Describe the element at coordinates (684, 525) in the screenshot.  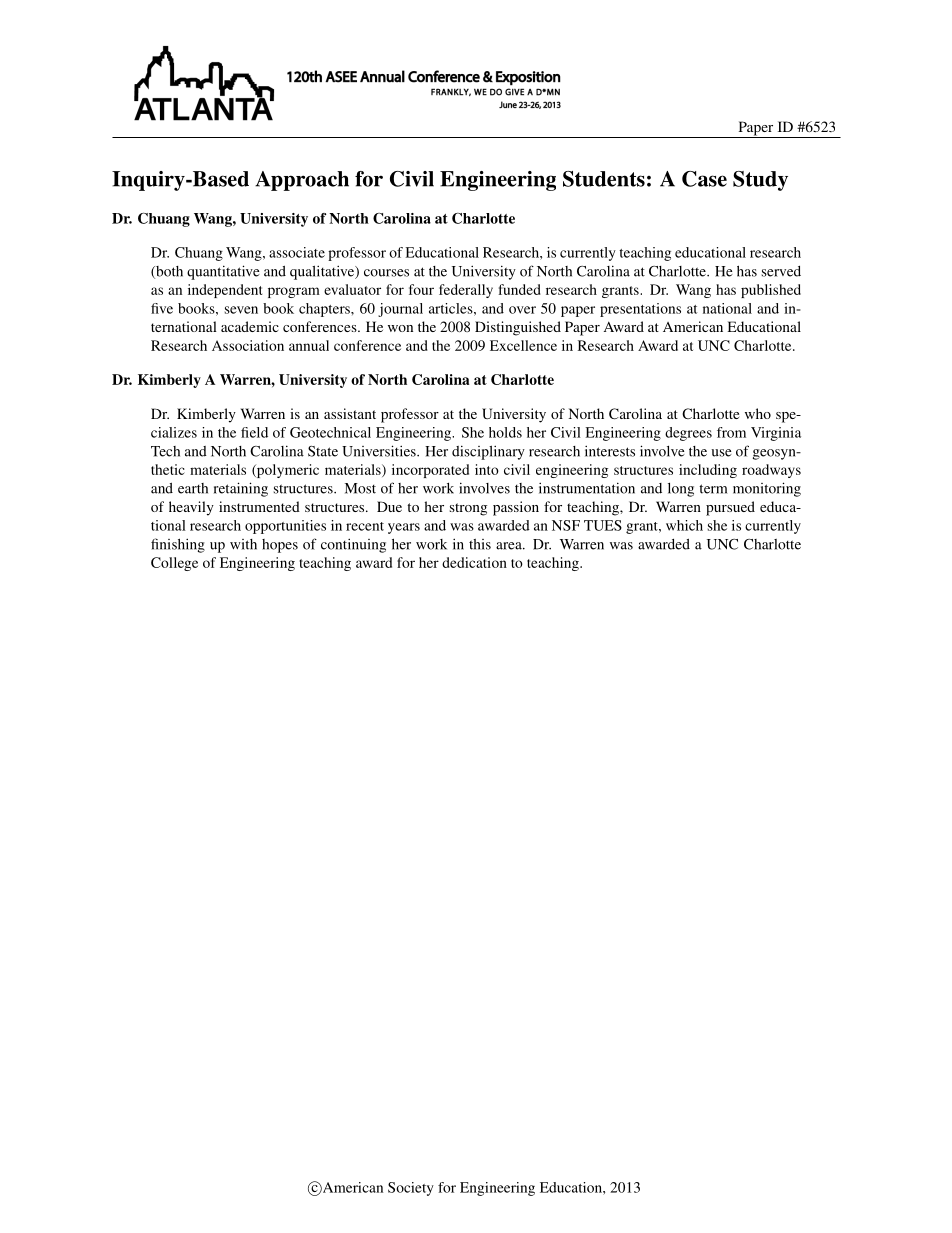
I see `which` at that location.
